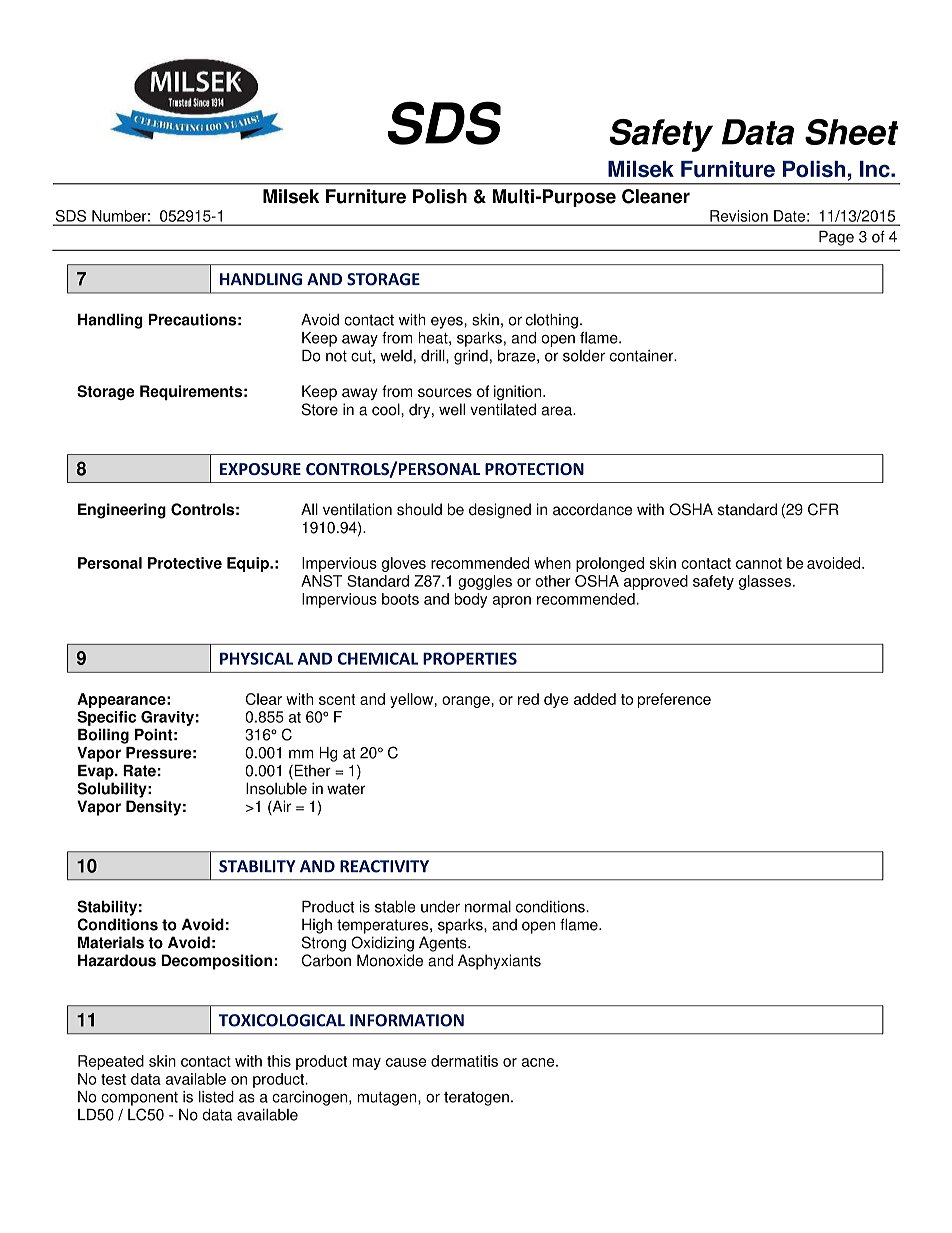 The width and height of the screenshot is (952, 1233). I want to click on PROTECTION, so click(534, 469).
